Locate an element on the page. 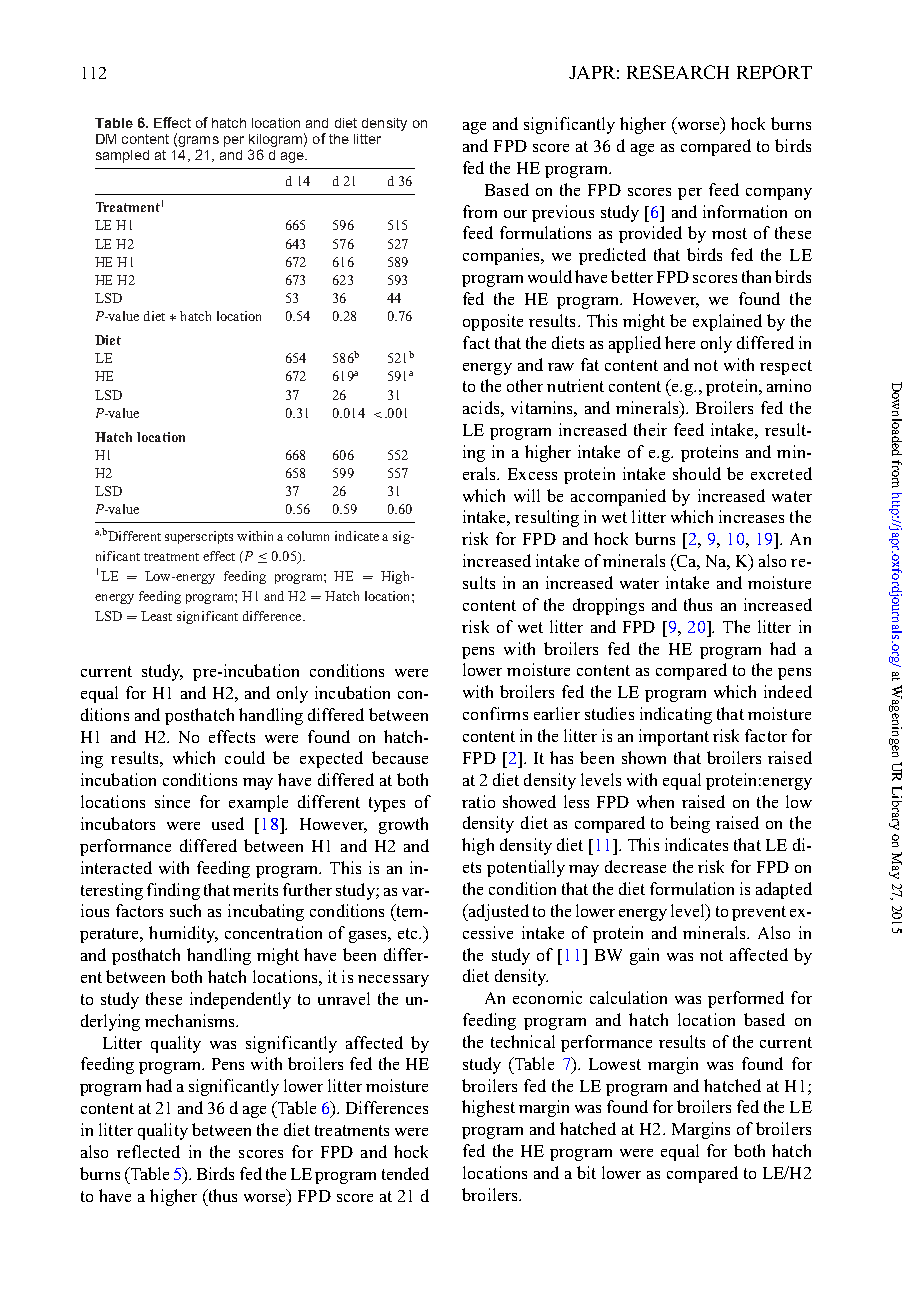 The height and width of the document is (1316, 921). companies is located at coordinates (502, 256).
